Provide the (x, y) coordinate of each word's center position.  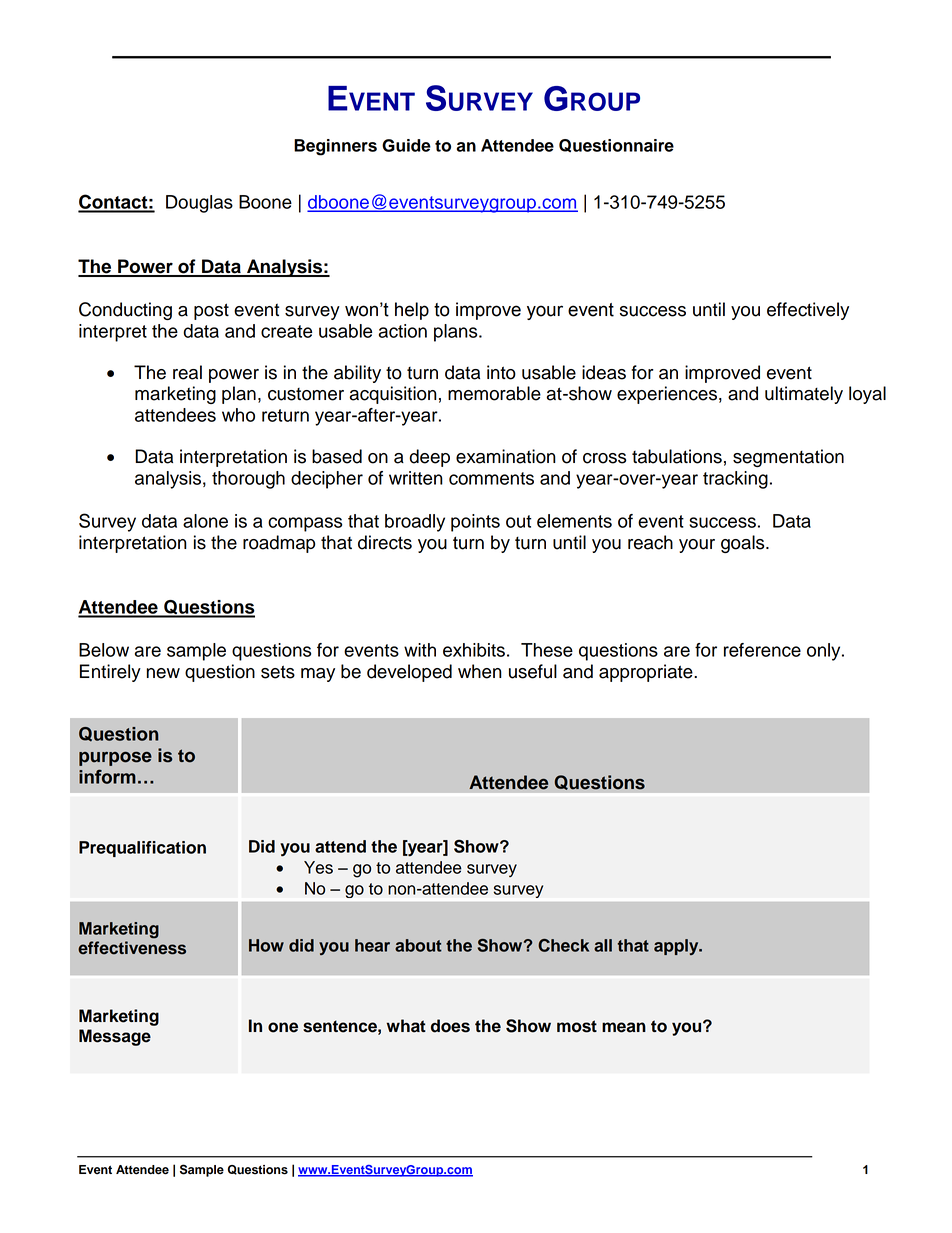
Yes (318, 867)
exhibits (474, 650)
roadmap (279, 544)
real (187, 372)
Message (115, 1037)
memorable (494, 393)
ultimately (804, 395)
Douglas (199, 204)
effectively (808, 311)
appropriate (647, 673)
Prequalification (142, 849)
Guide (406, 145)
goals (744, 544)
